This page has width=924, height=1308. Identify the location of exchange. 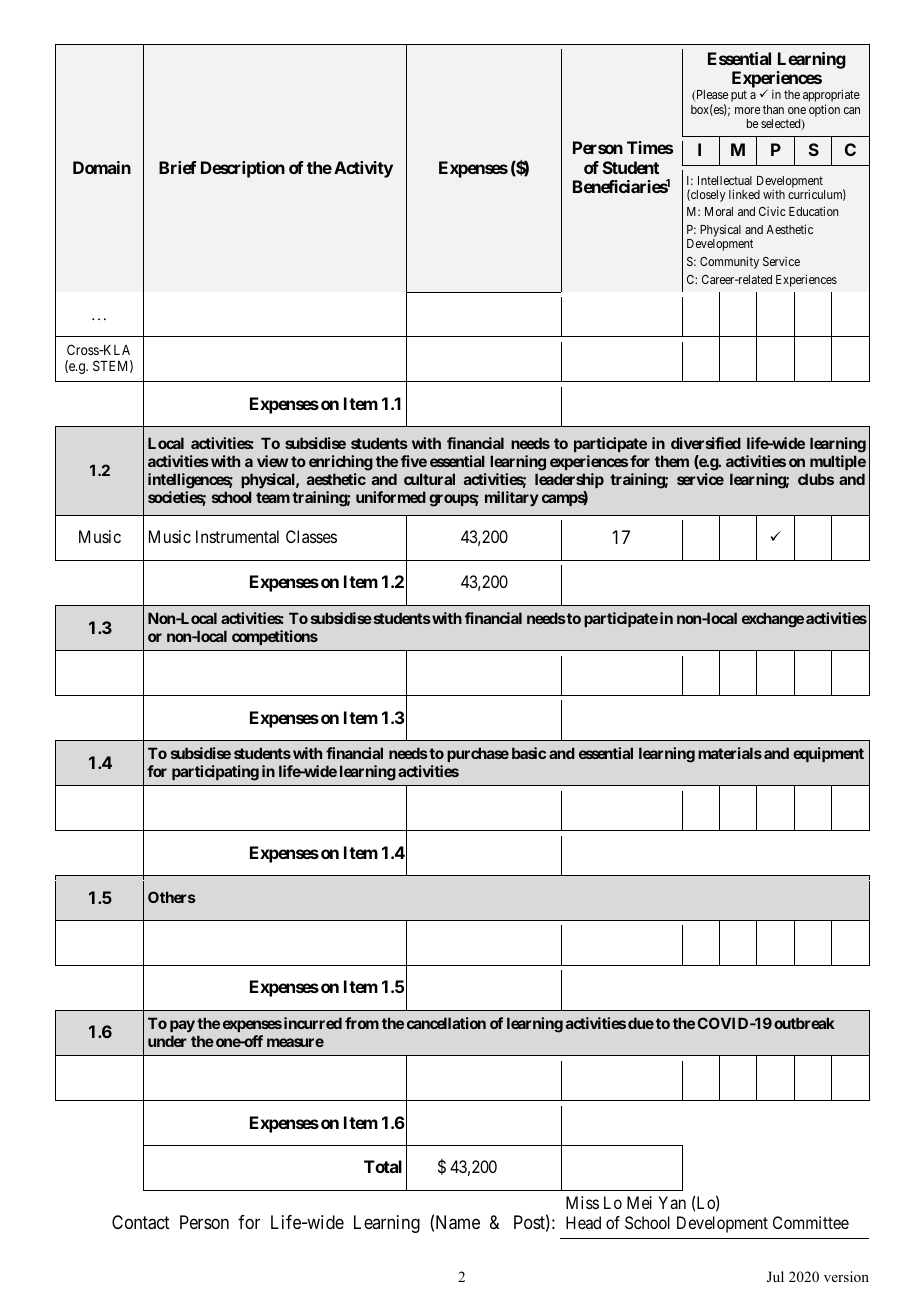
(773, 620).
